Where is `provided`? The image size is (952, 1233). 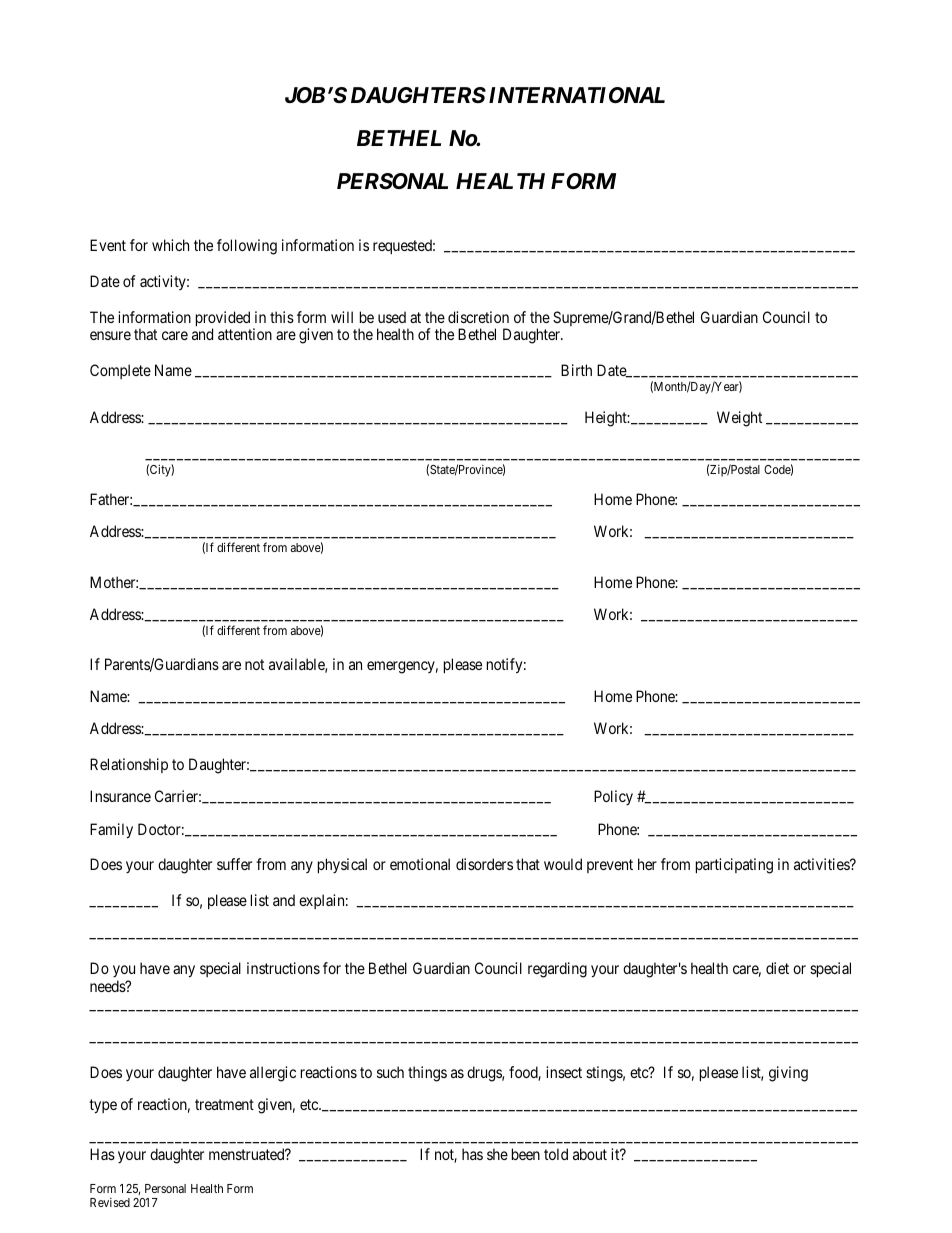 provided is located at coordinates (223, 320).
